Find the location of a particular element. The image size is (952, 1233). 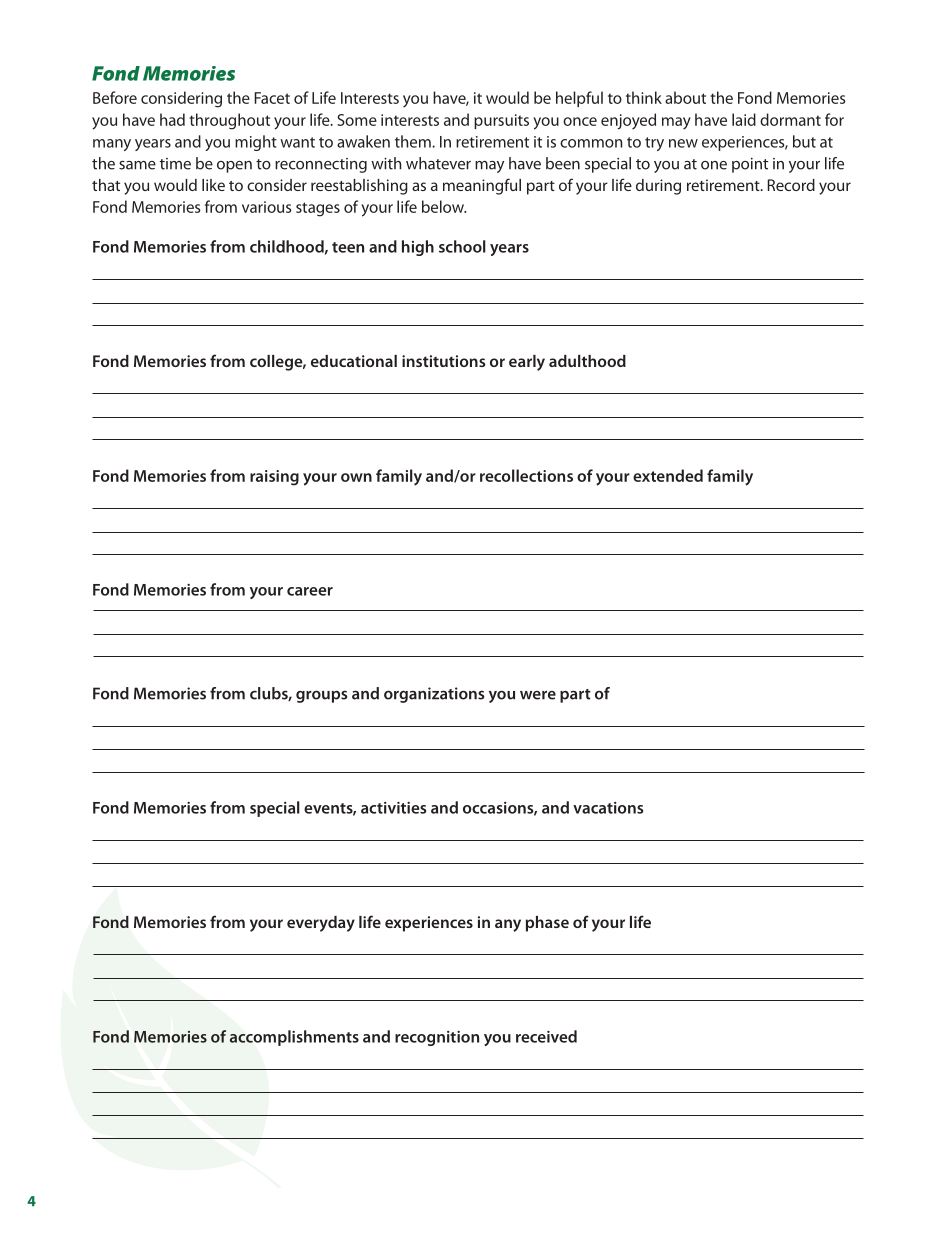

accomplishments is located at coordinates (294, 1038).
